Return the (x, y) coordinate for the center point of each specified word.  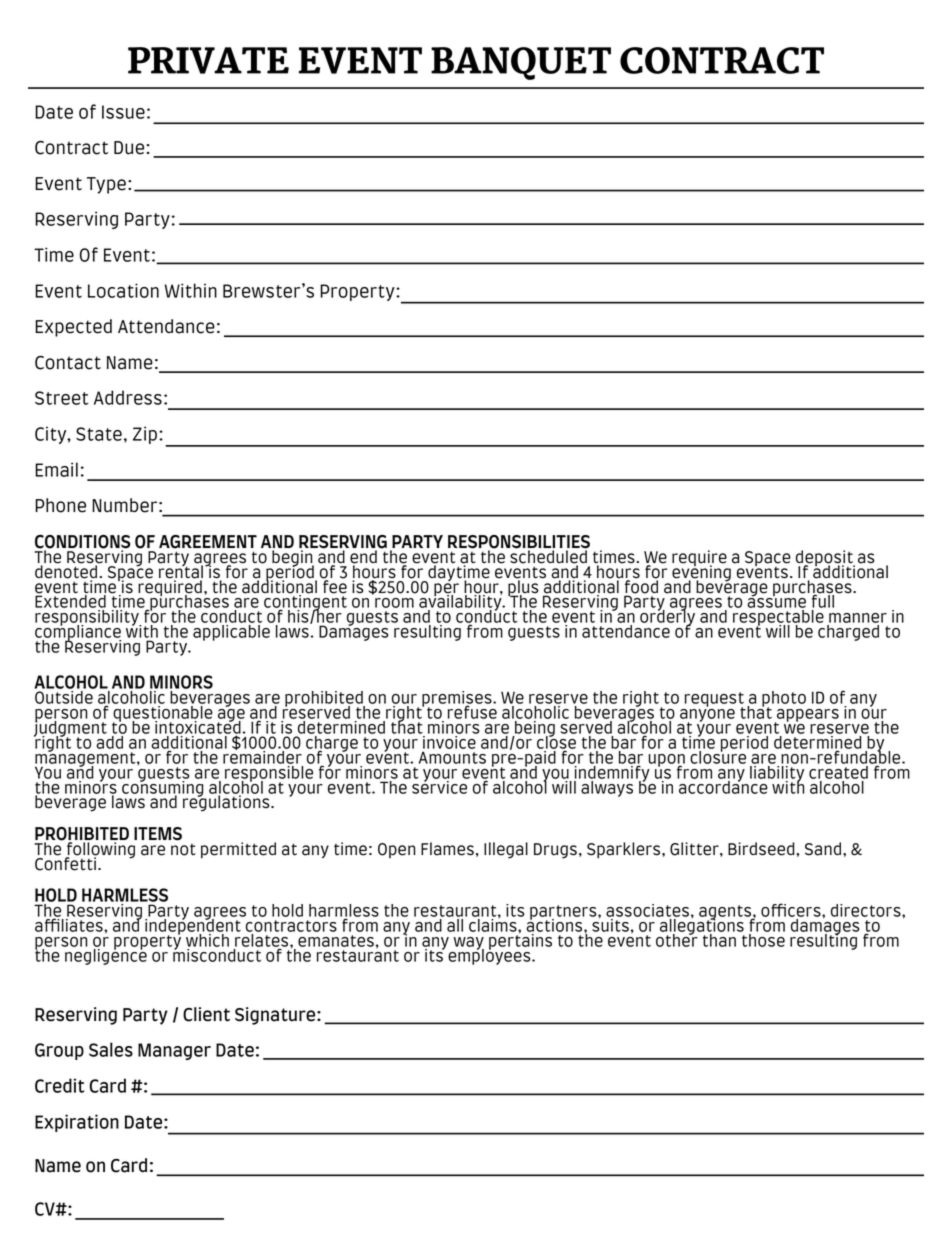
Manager (174, 1051)
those (763, 940)
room (394, 603)
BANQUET (521, 63)
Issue (123, 112)
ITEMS (158, 834)
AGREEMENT (208, 542)
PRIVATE (208, 60)
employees (490, 956)
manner (858, 618)
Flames (447, 849)
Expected (73, 328)
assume (776, 602)
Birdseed (762, 849)
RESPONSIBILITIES (519, 543)
